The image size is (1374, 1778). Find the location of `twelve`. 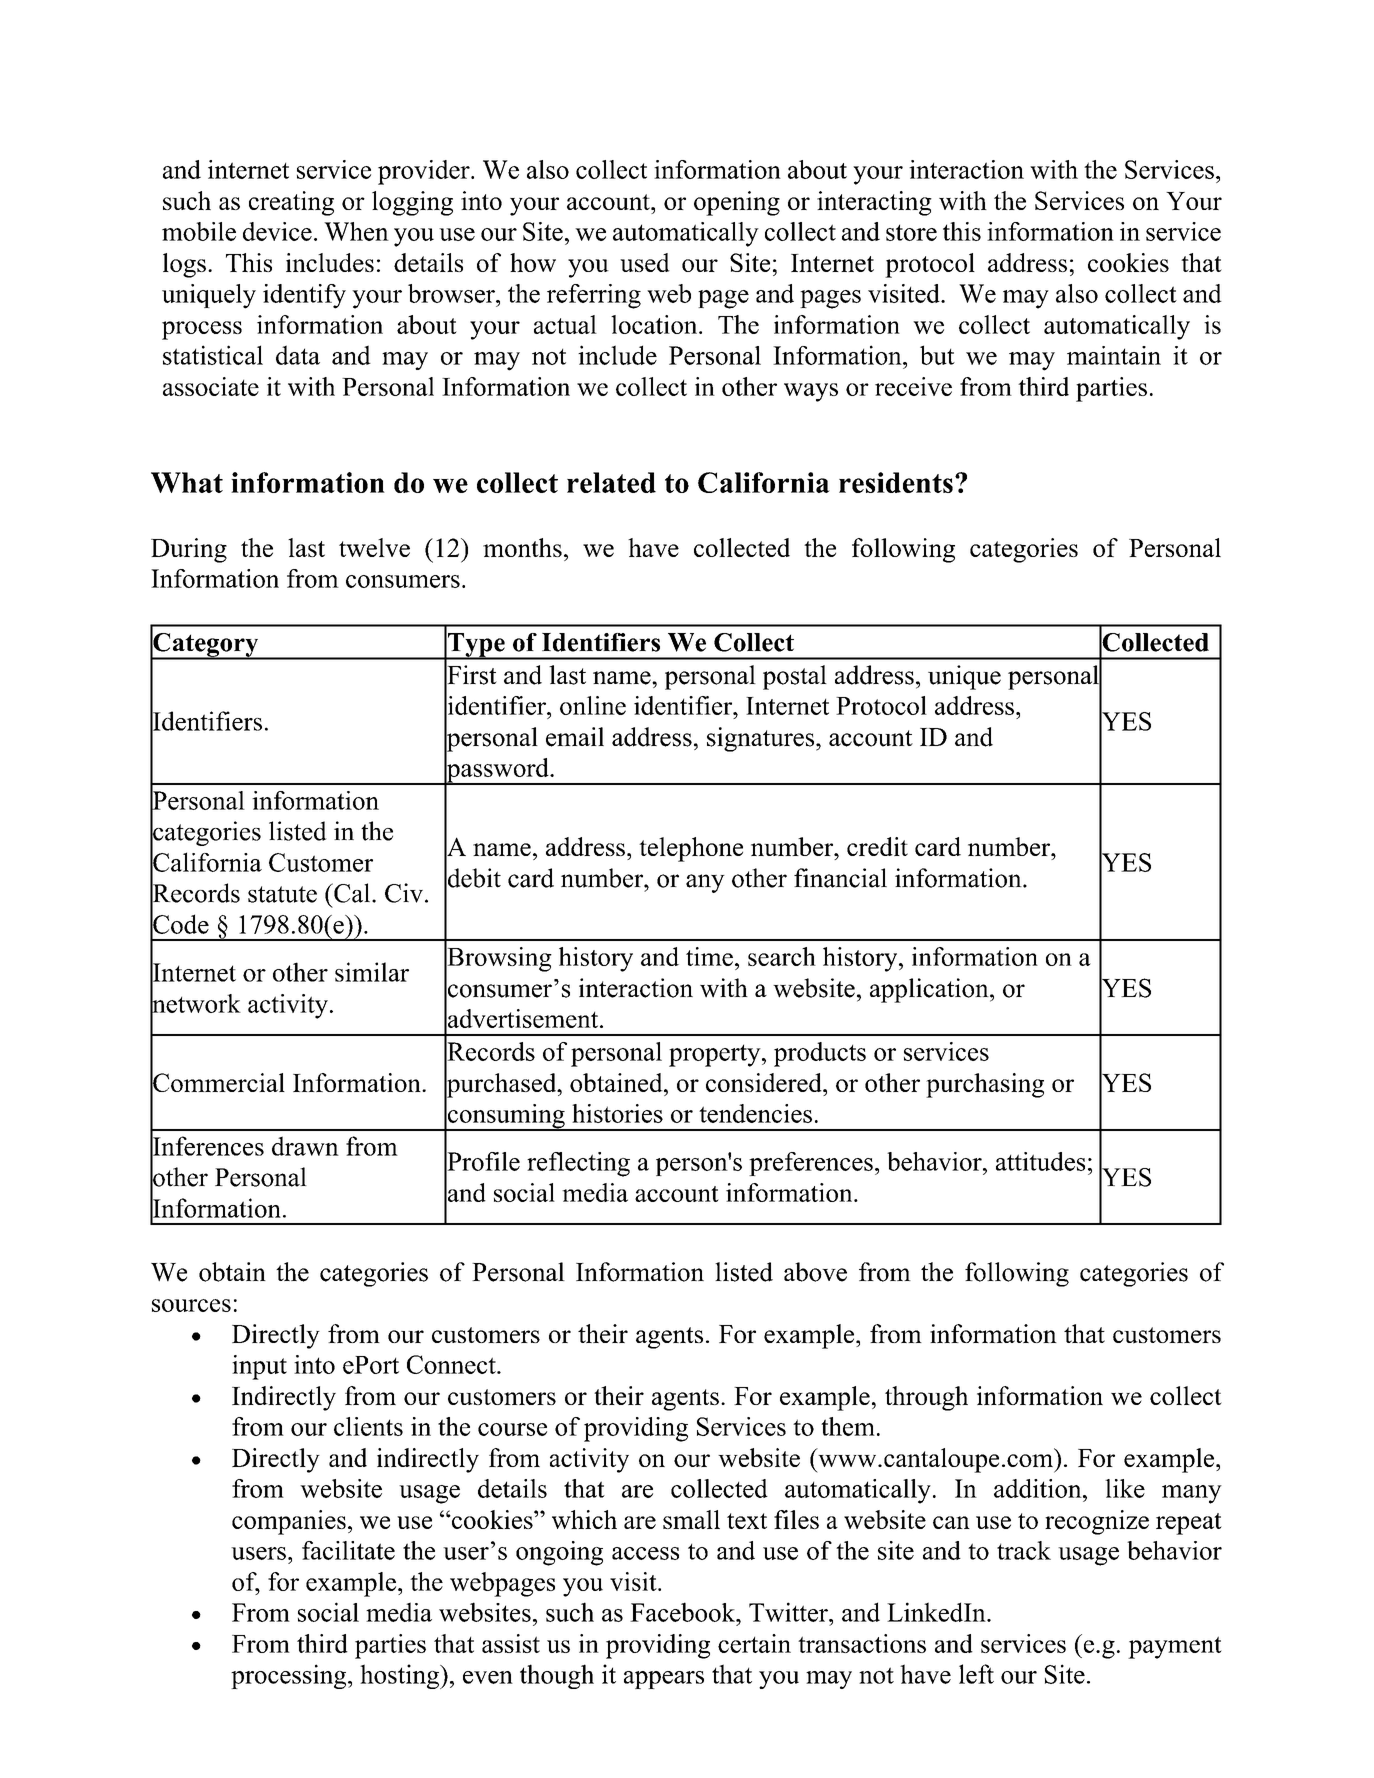

twelve is located at coordinates (374, 547).
